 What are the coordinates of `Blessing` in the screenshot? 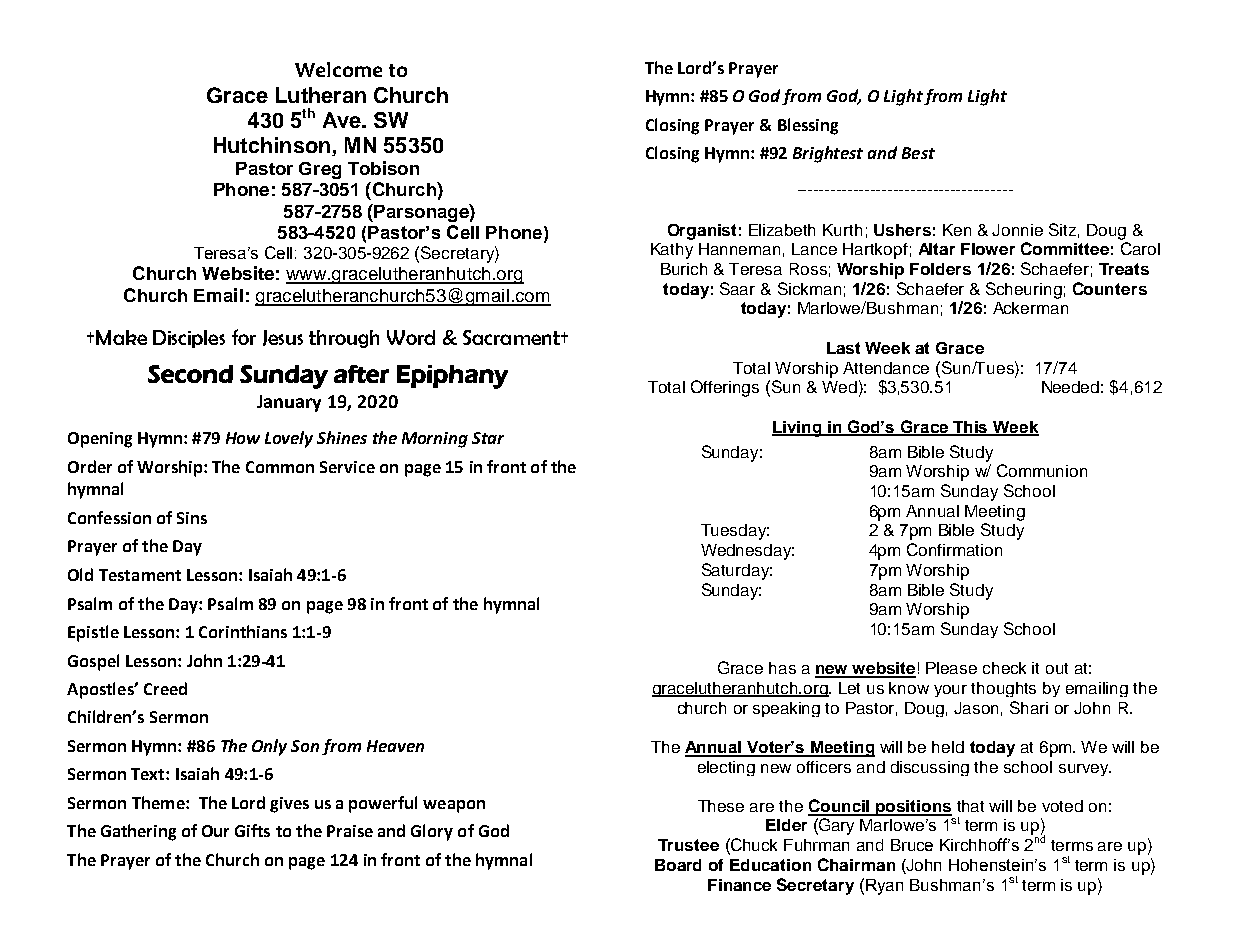 It's located at (808, 126).
